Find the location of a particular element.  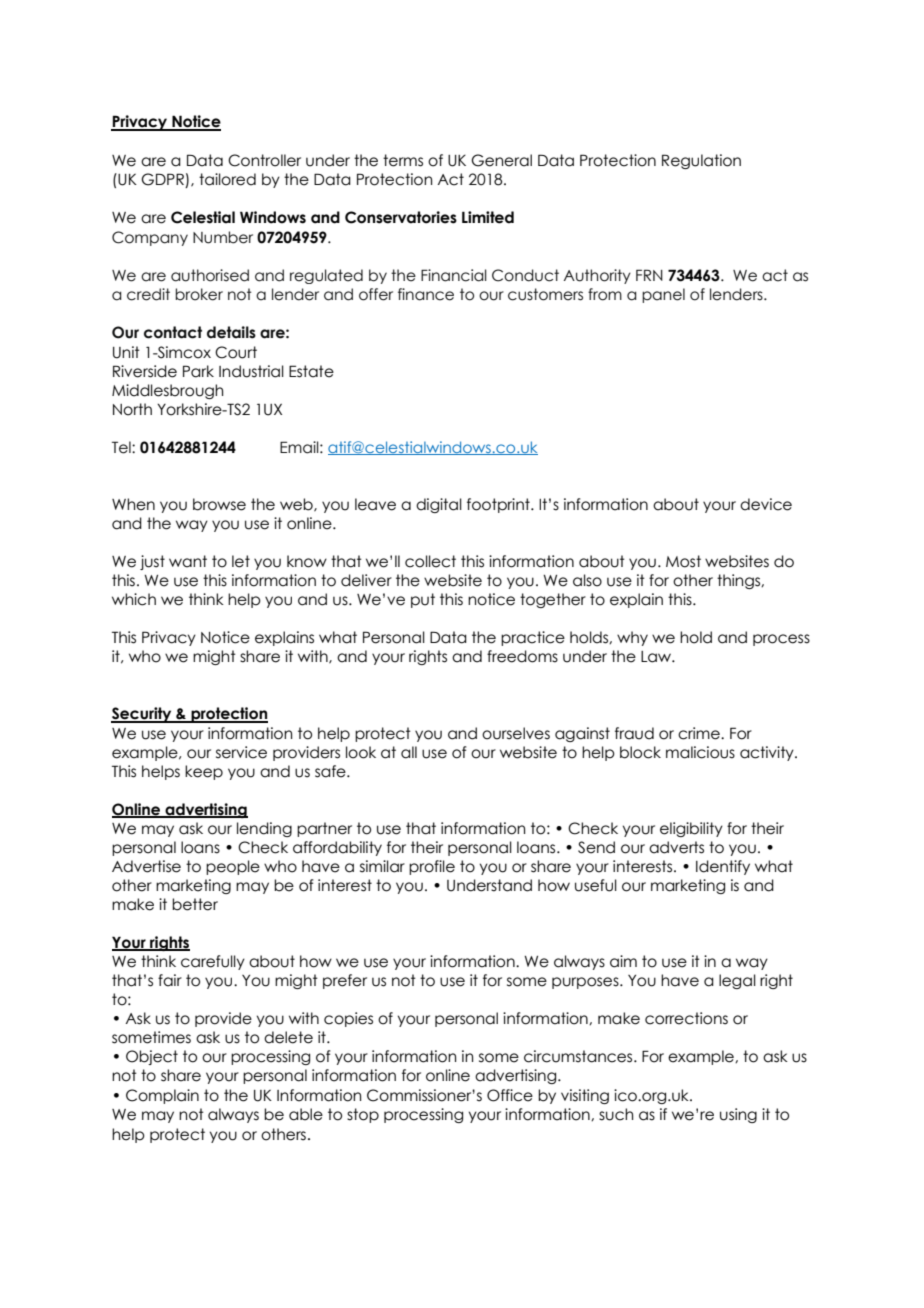

Complain is located at coordinates (162, 1096).
